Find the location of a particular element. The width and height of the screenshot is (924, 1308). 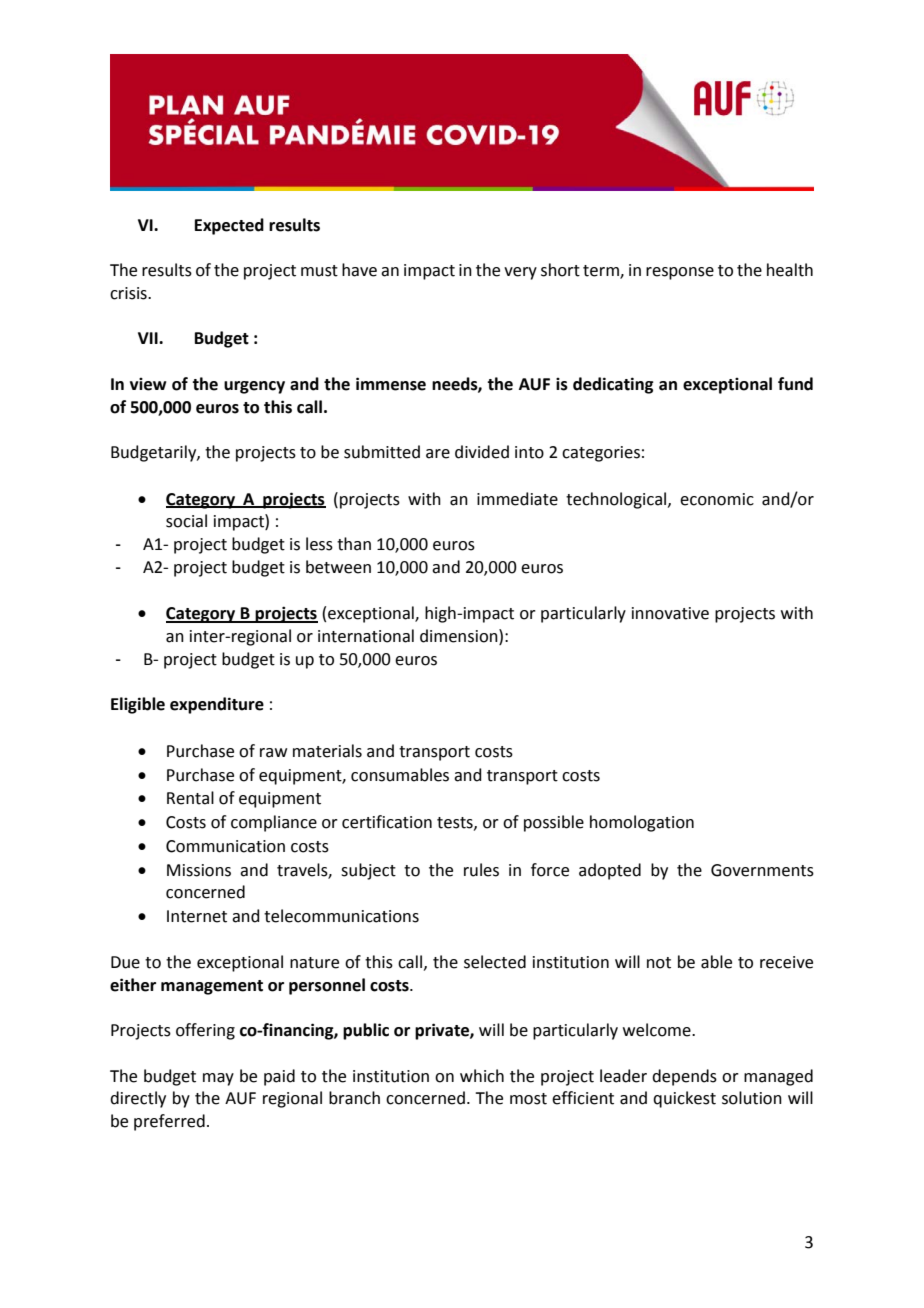

response is located at coordinates (680, 273).
